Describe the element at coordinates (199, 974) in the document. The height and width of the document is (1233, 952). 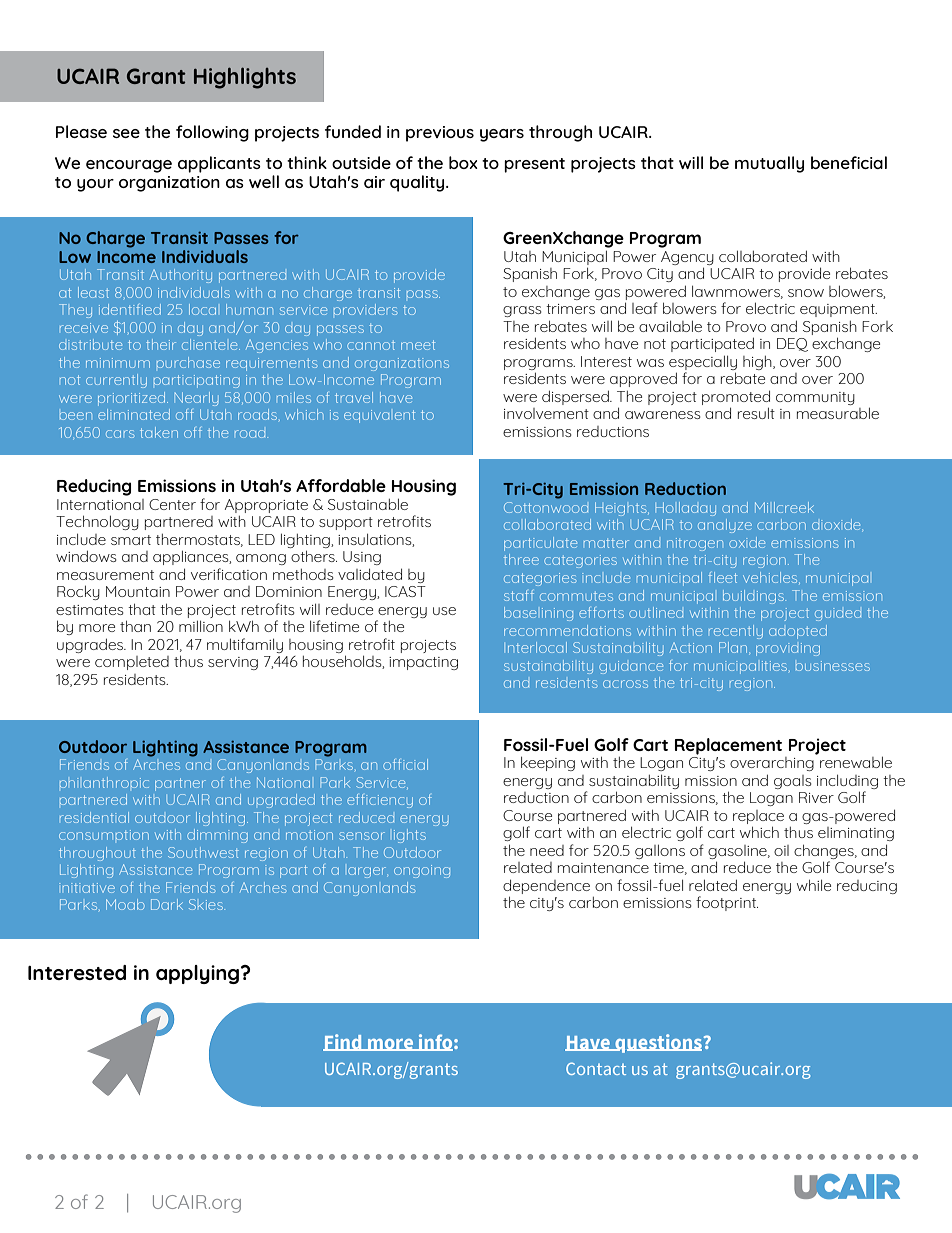
I see `applying` at that location.
